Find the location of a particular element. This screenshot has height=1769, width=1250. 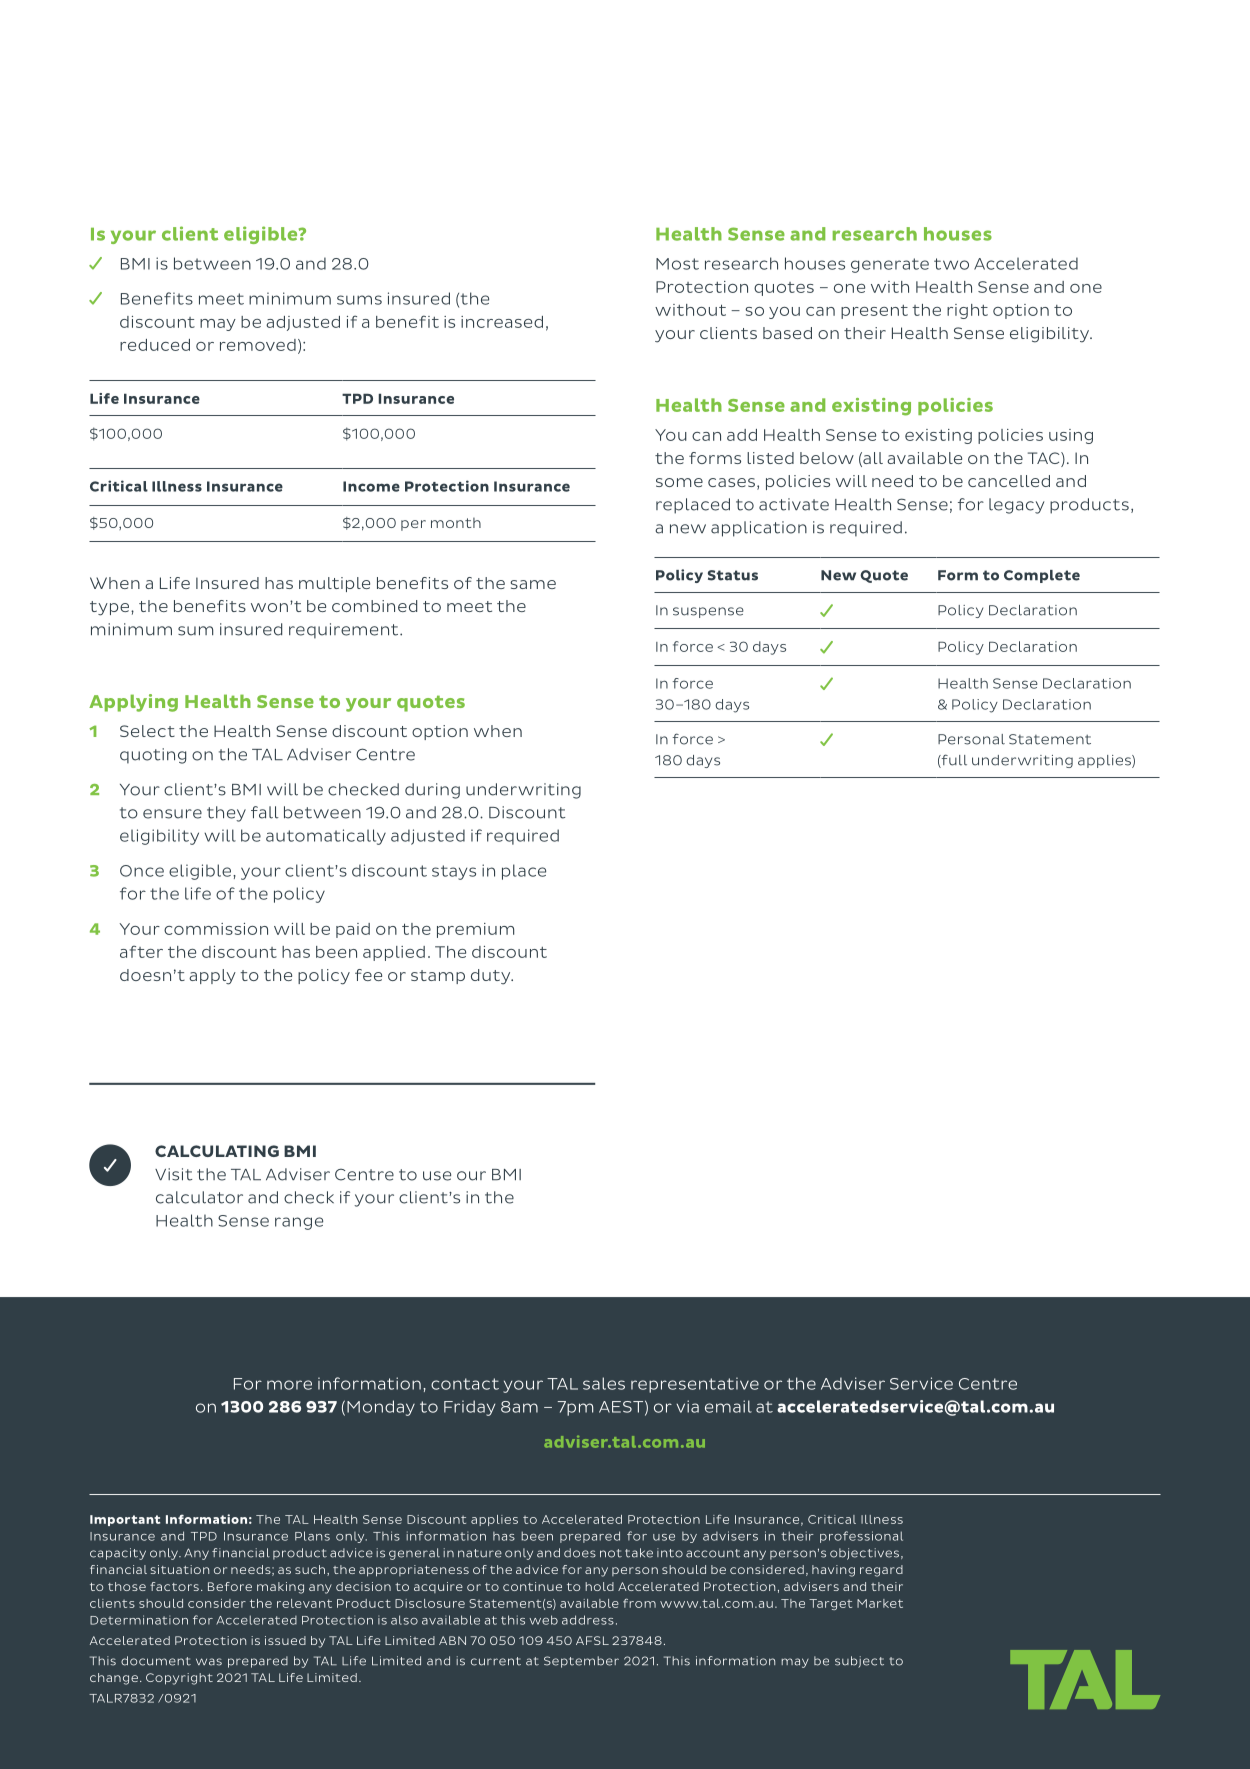

two is located at coordinates (951, 264).
